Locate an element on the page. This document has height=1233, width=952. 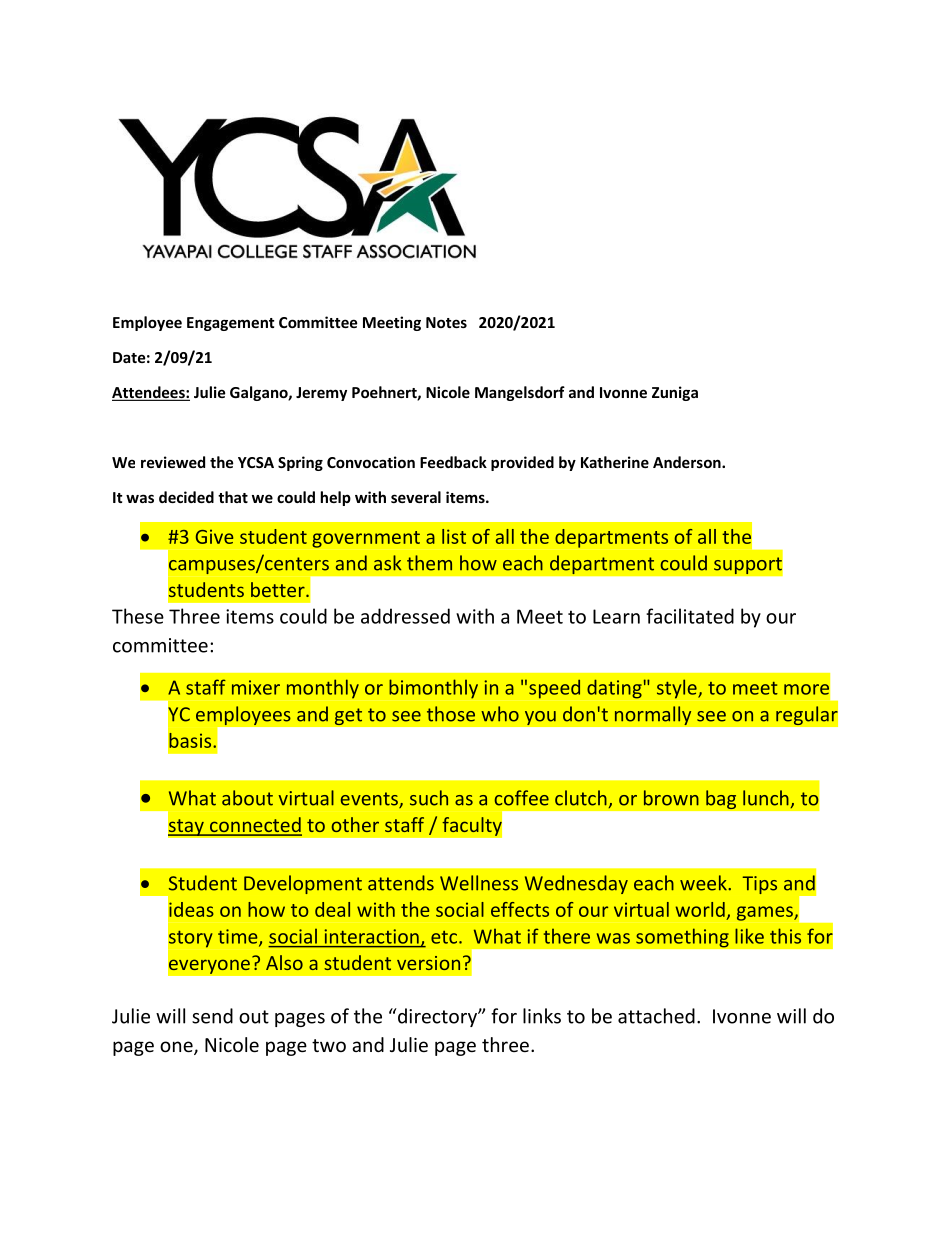
send is located at coordinates (212, 1016).
